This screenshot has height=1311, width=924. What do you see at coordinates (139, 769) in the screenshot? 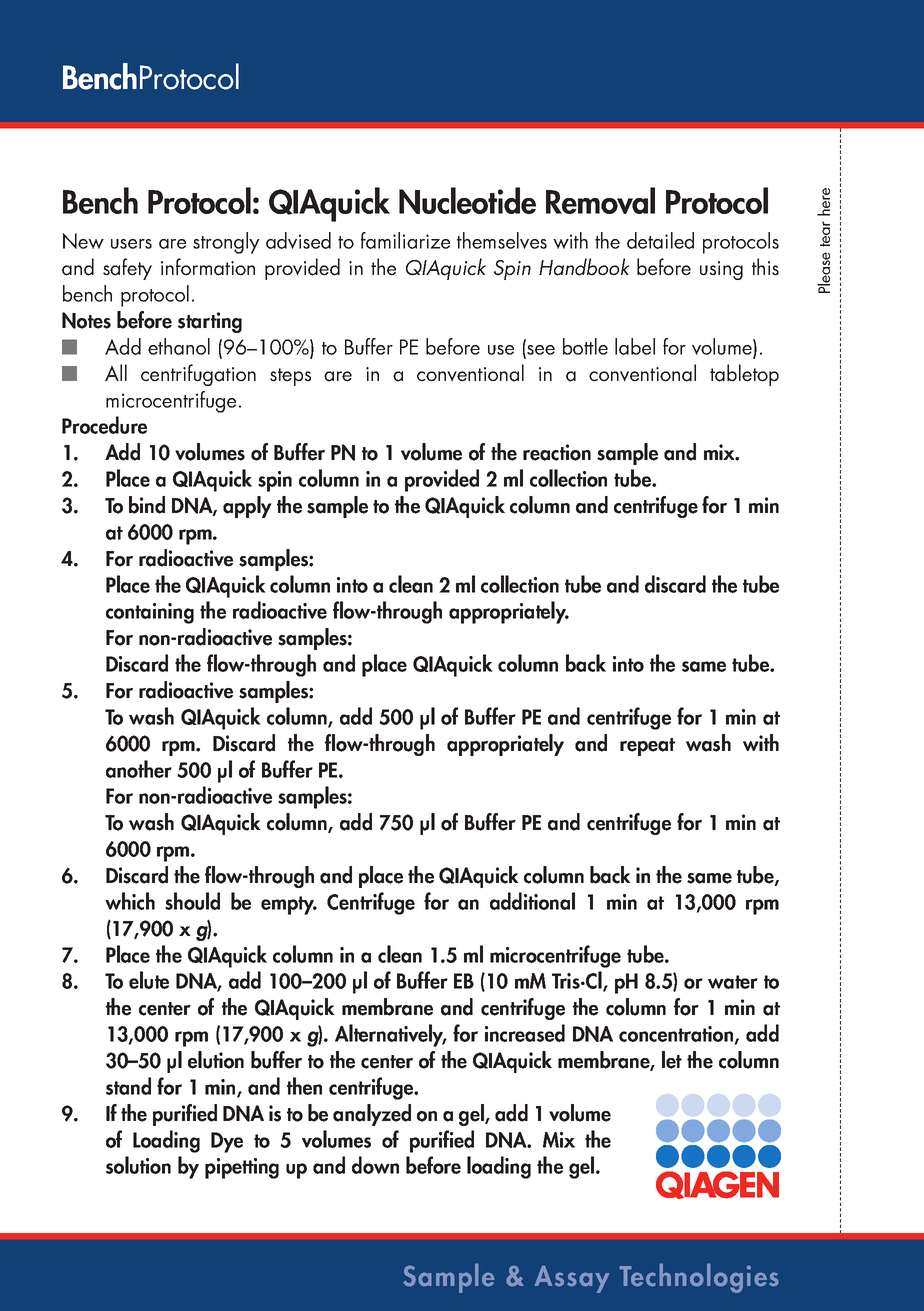
I see `another` at bounding box center [139, 769].
